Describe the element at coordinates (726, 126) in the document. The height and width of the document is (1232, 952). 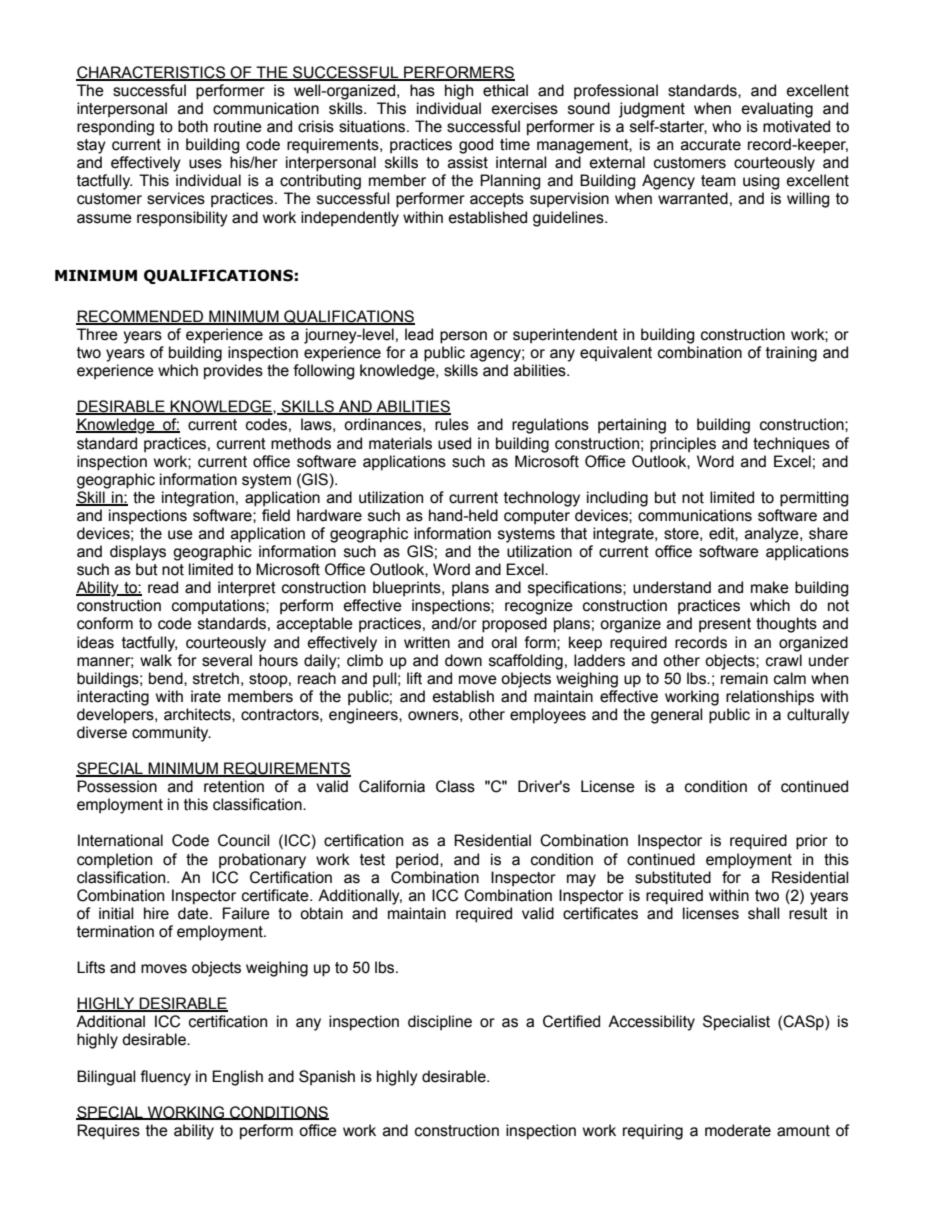
I see `who` at that location.
